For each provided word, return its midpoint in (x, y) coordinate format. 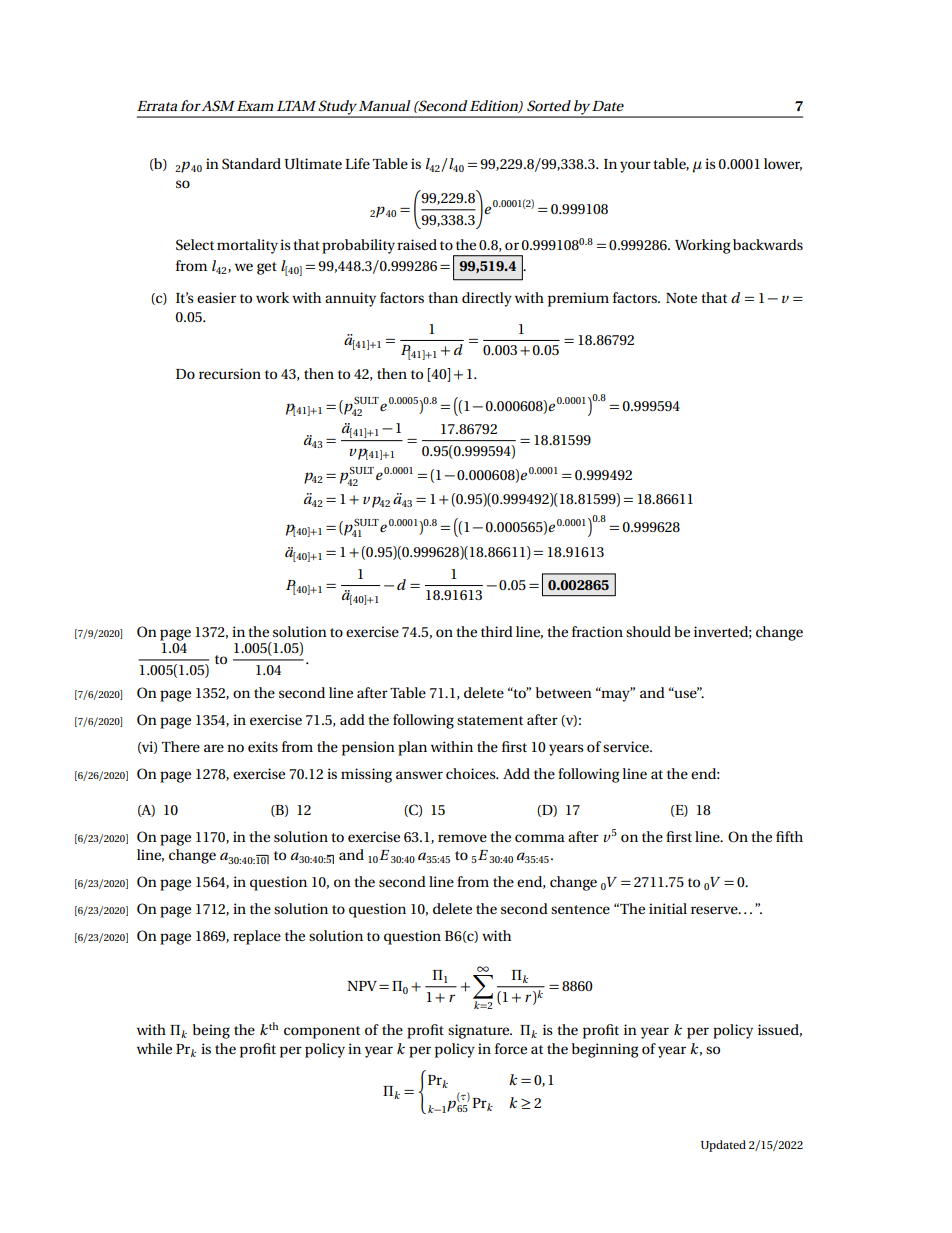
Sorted (549, 106)
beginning (605, 1050)
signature (480, 1031)
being (211, 1031)
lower (783, 164)
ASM (218, 106)
